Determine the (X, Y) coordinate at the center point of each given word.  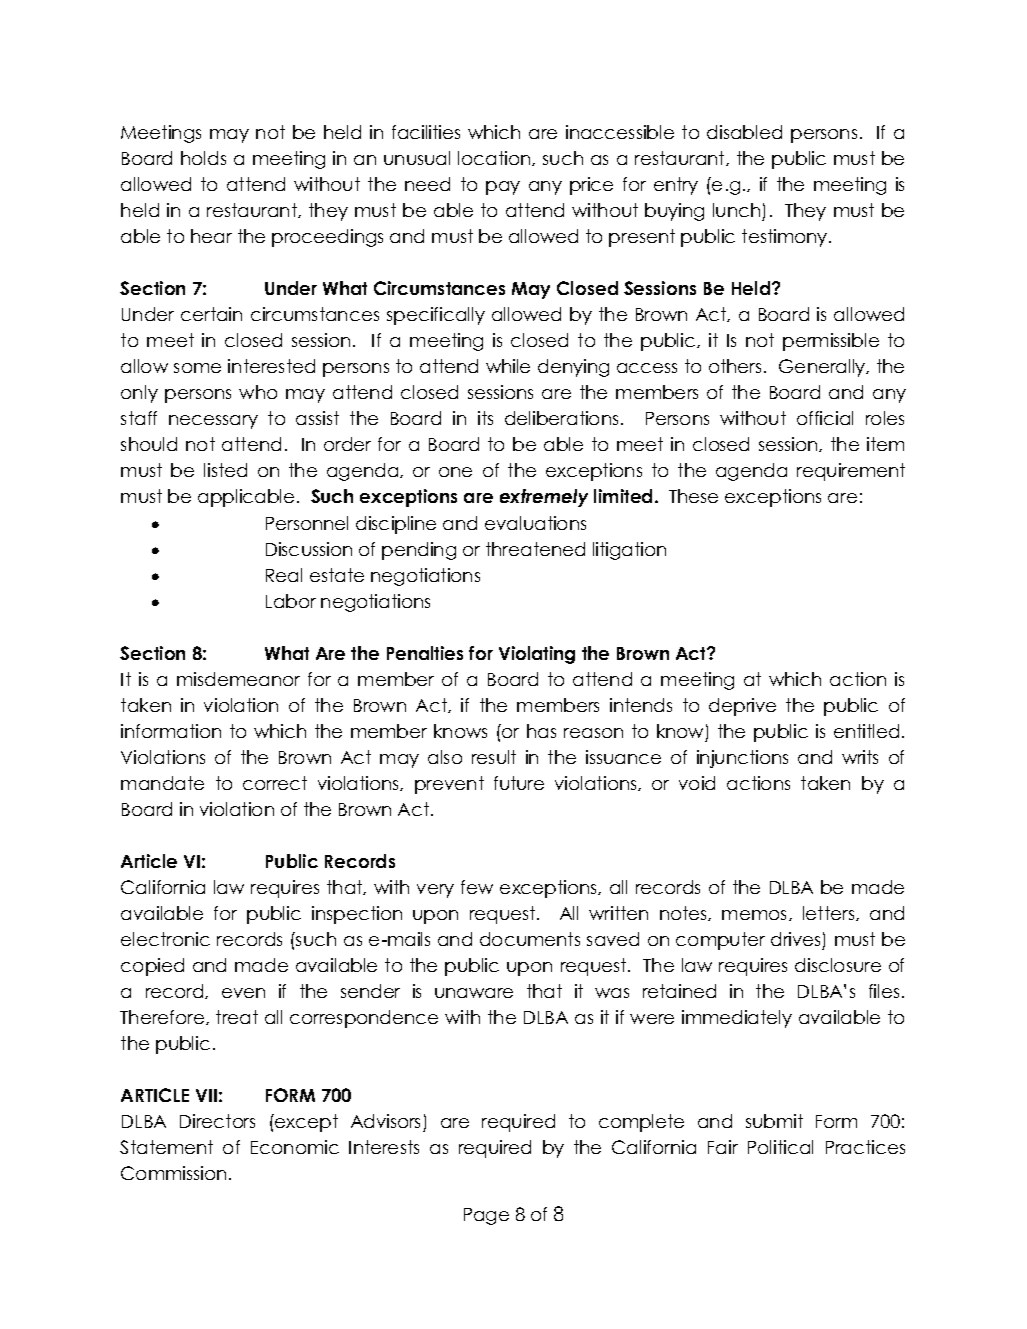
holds (203, 158)
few (477, 887)
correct (275, 783)
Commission (173, 1173)
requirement (851, 472)
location (495, 158)
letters (830, 913)
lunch (736, 210)
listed (225, 470)
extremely (544, 498)
